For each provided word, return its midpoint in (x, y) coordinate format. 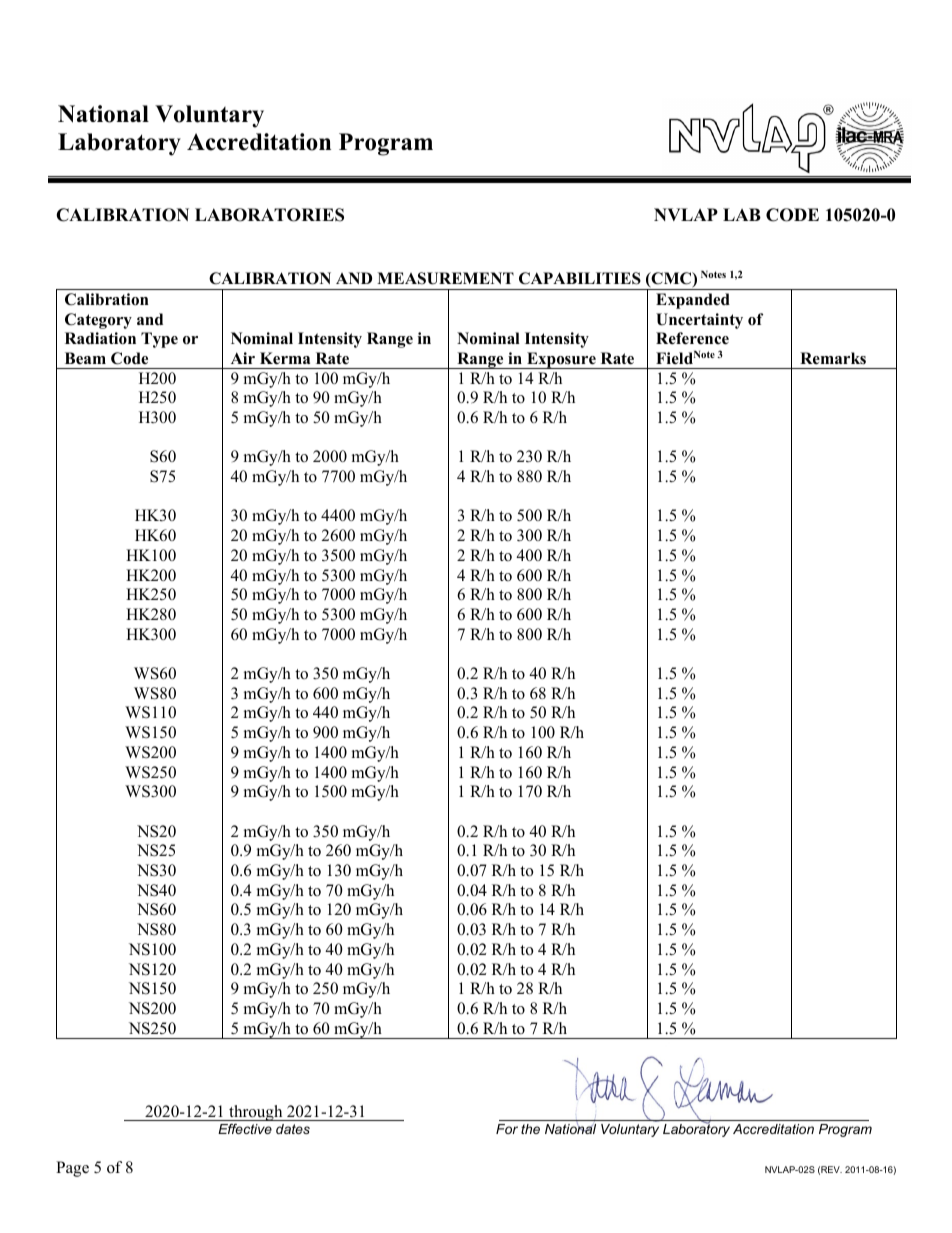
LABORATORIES (269, 215)
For (507, 1129)
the (530, 1129)
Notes (713, 274)
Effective (245, 1129)
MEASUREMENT (445, 278)
